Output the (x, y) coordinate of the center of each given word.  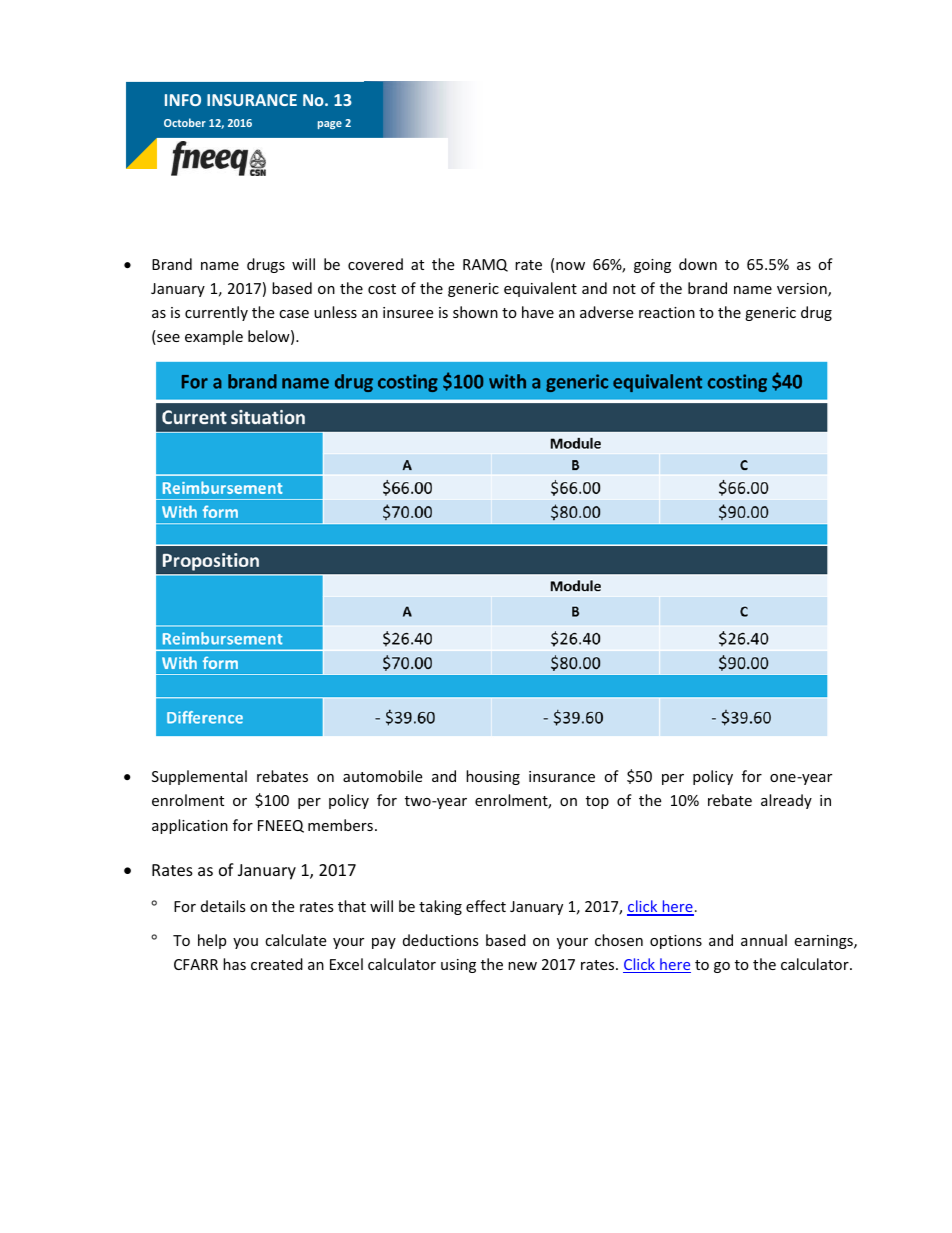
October (185, 122)
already (786, 801)
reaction (667, 312)
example (214, 337)
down (698, 264)
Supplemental (199, 777)
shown (475, 312)
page (330, 125)
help (212, 941)
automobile (382, 776)
